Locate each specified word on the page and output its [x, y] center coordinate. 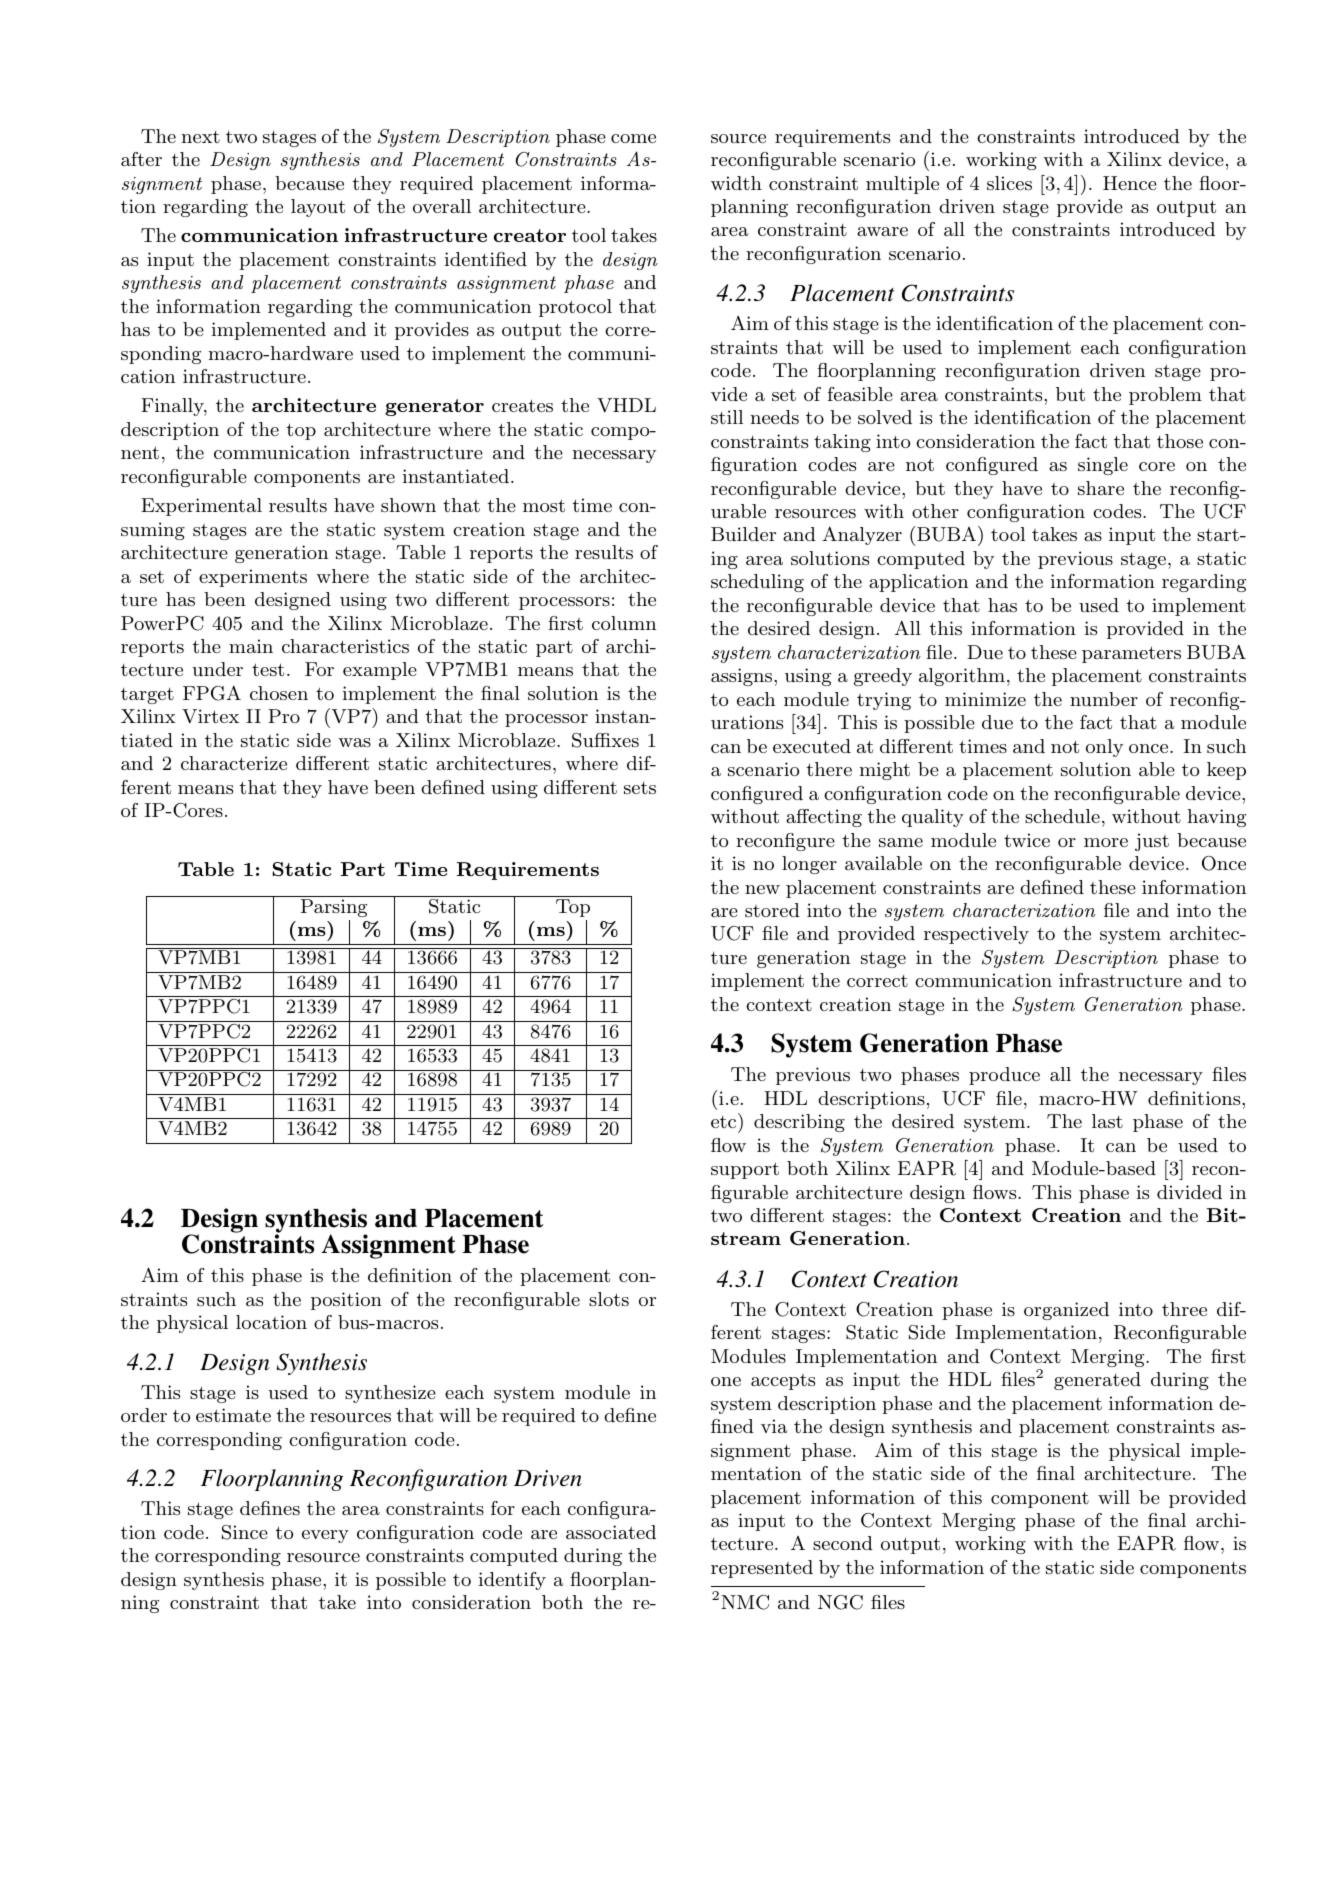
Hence [1130, 183]
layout [318, 208]
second [843, 1543]
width [736, 183]
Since [245, 1532]
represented [762, 1569]
